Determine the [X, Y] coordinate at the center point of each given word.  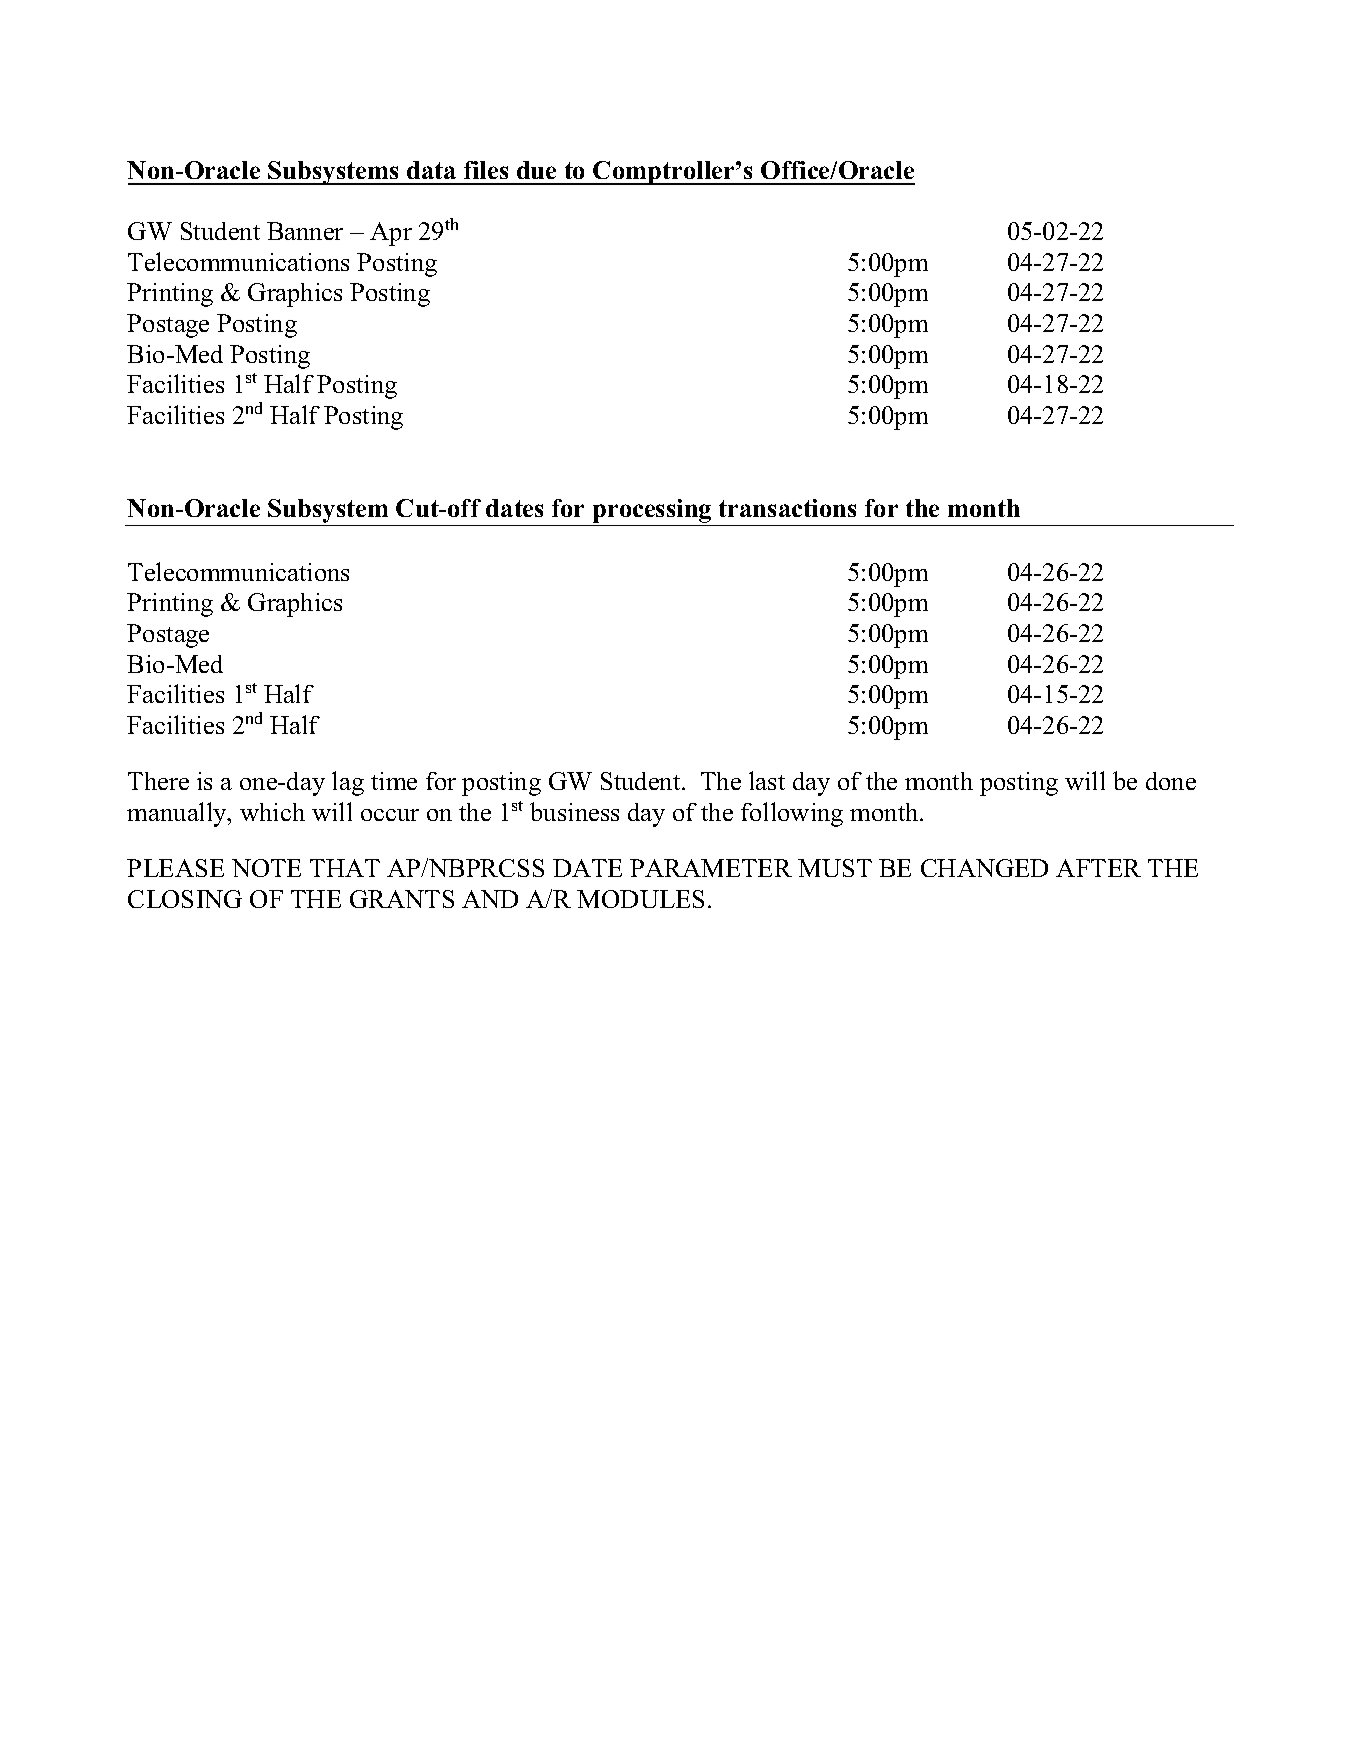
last [767, 780]
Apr [391, 234]
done [1171, 781]
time [394, 781]
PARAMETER [711, 868]
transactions [787, 508]
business [574, 811]
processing [652, 511]
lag [348, 783]
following [792, 814]
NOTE [266, 868]
